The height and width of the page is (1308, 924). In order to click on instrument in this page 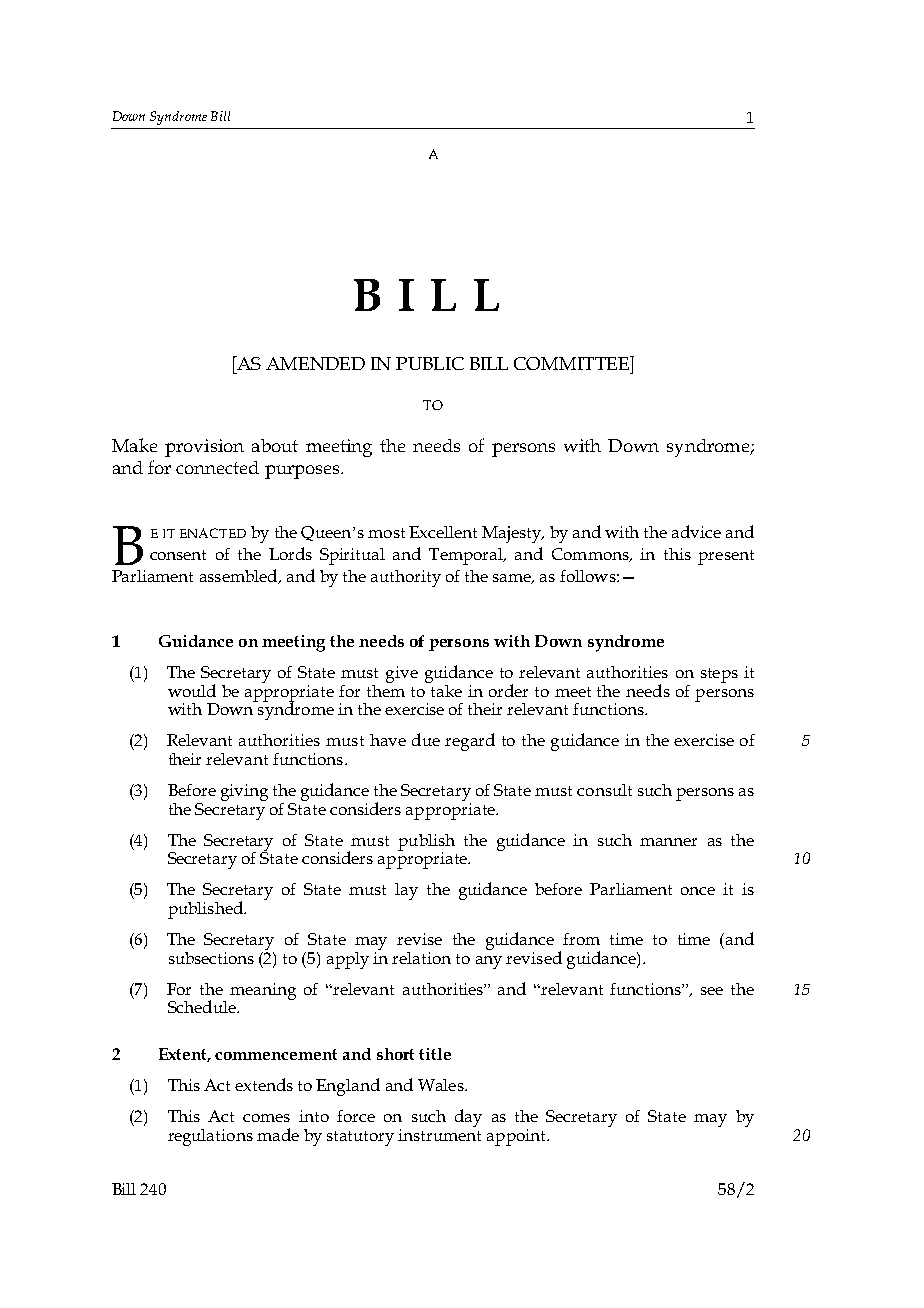, I will do `click(439, 1135)`.
